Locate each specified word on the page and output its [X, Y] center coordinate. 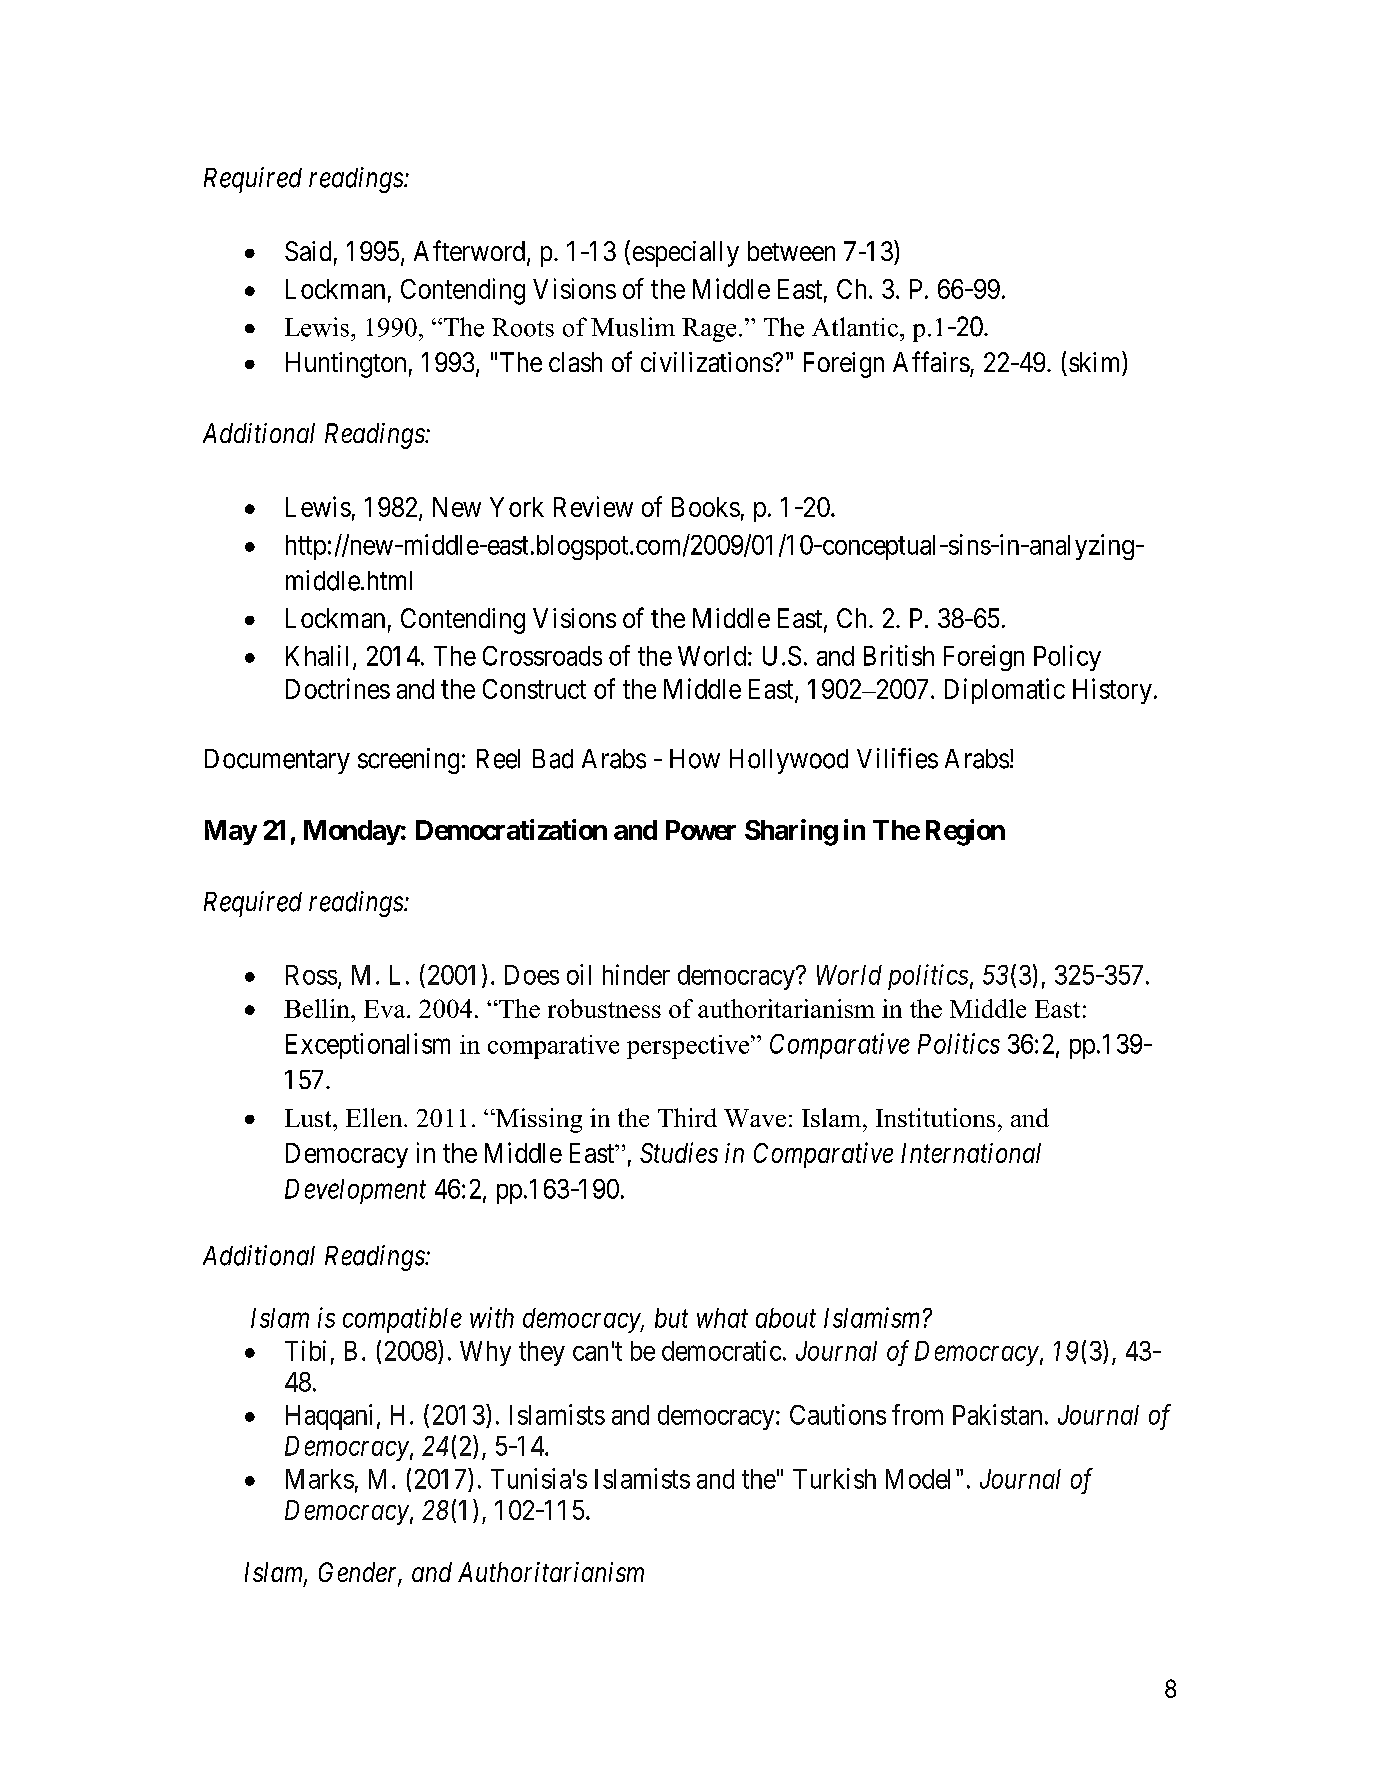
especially [686, 254]
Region [965, 832]
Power [701, 830]
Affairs [931, 361]
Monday [352, 832]
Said [308, 251]
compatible [402, 1320]
